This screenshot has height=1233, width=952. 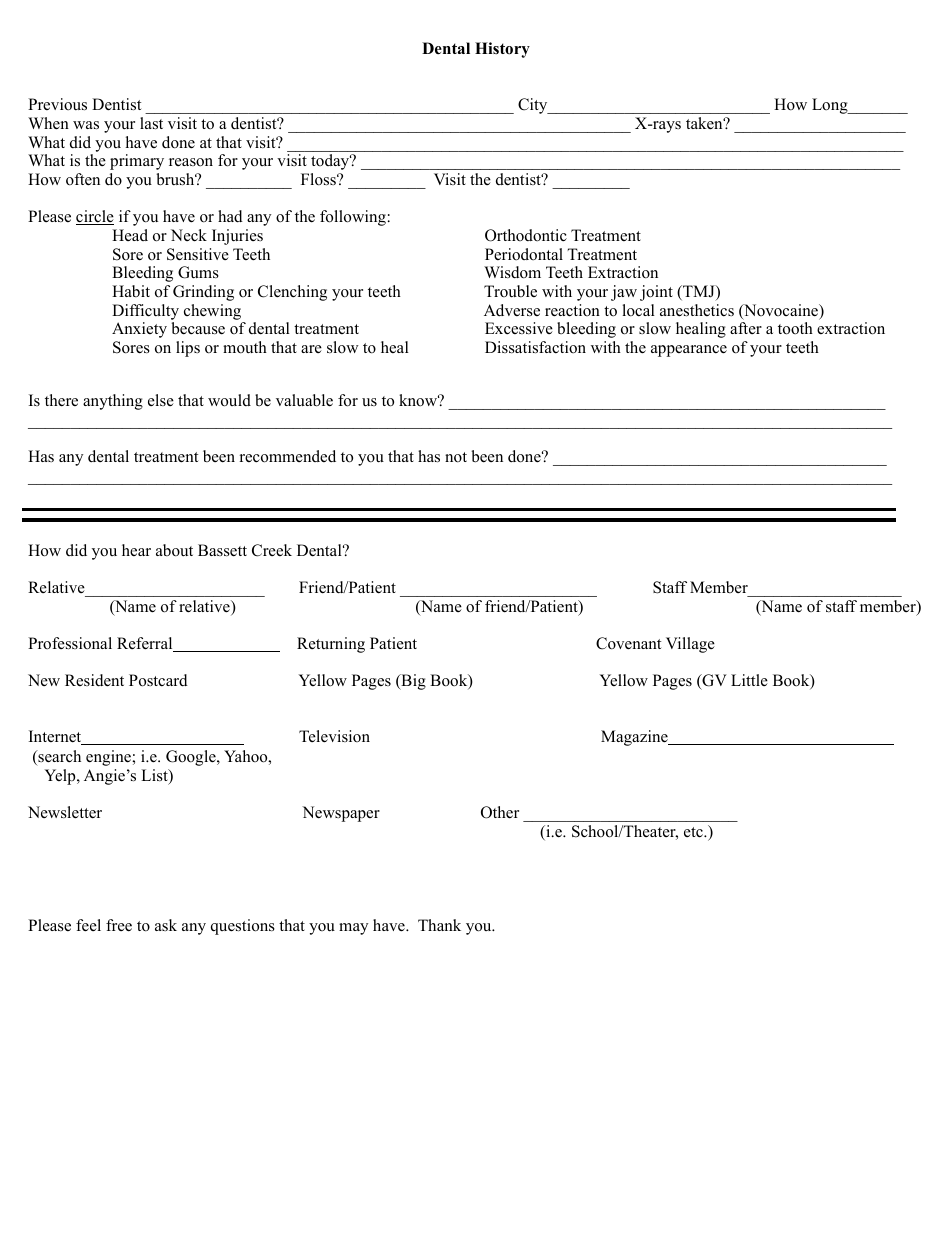 I want to click on not, so click(x=456, y=457).
